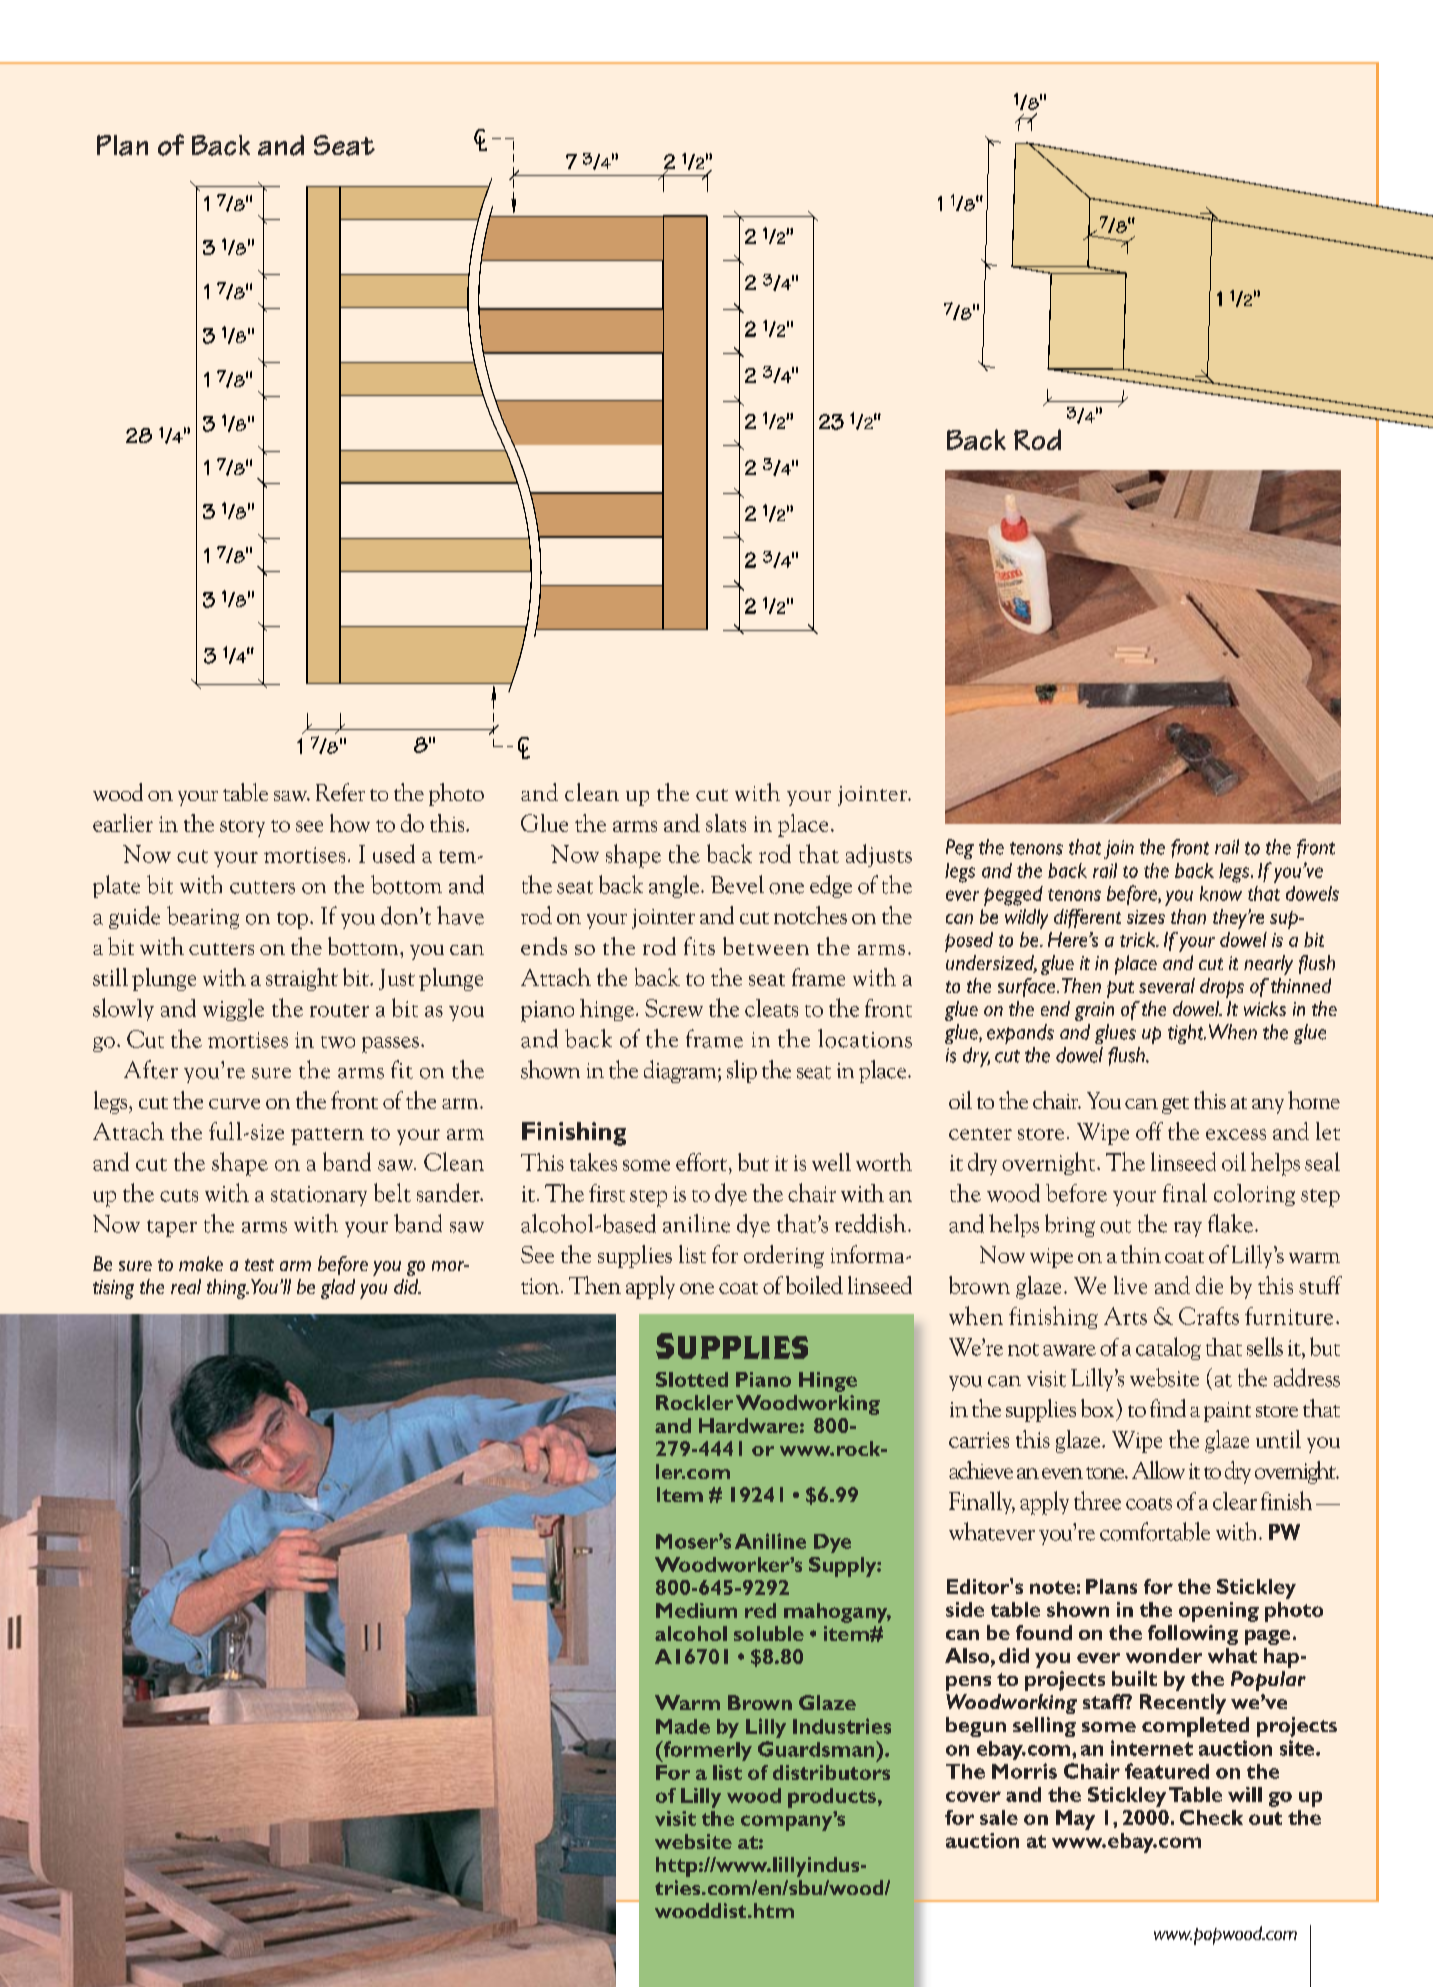 The height and width of the screenshot is (1987, 1433). Describe the element at coordinates (1158, 1470) in the screenshot. I see `Allow` at that location.
